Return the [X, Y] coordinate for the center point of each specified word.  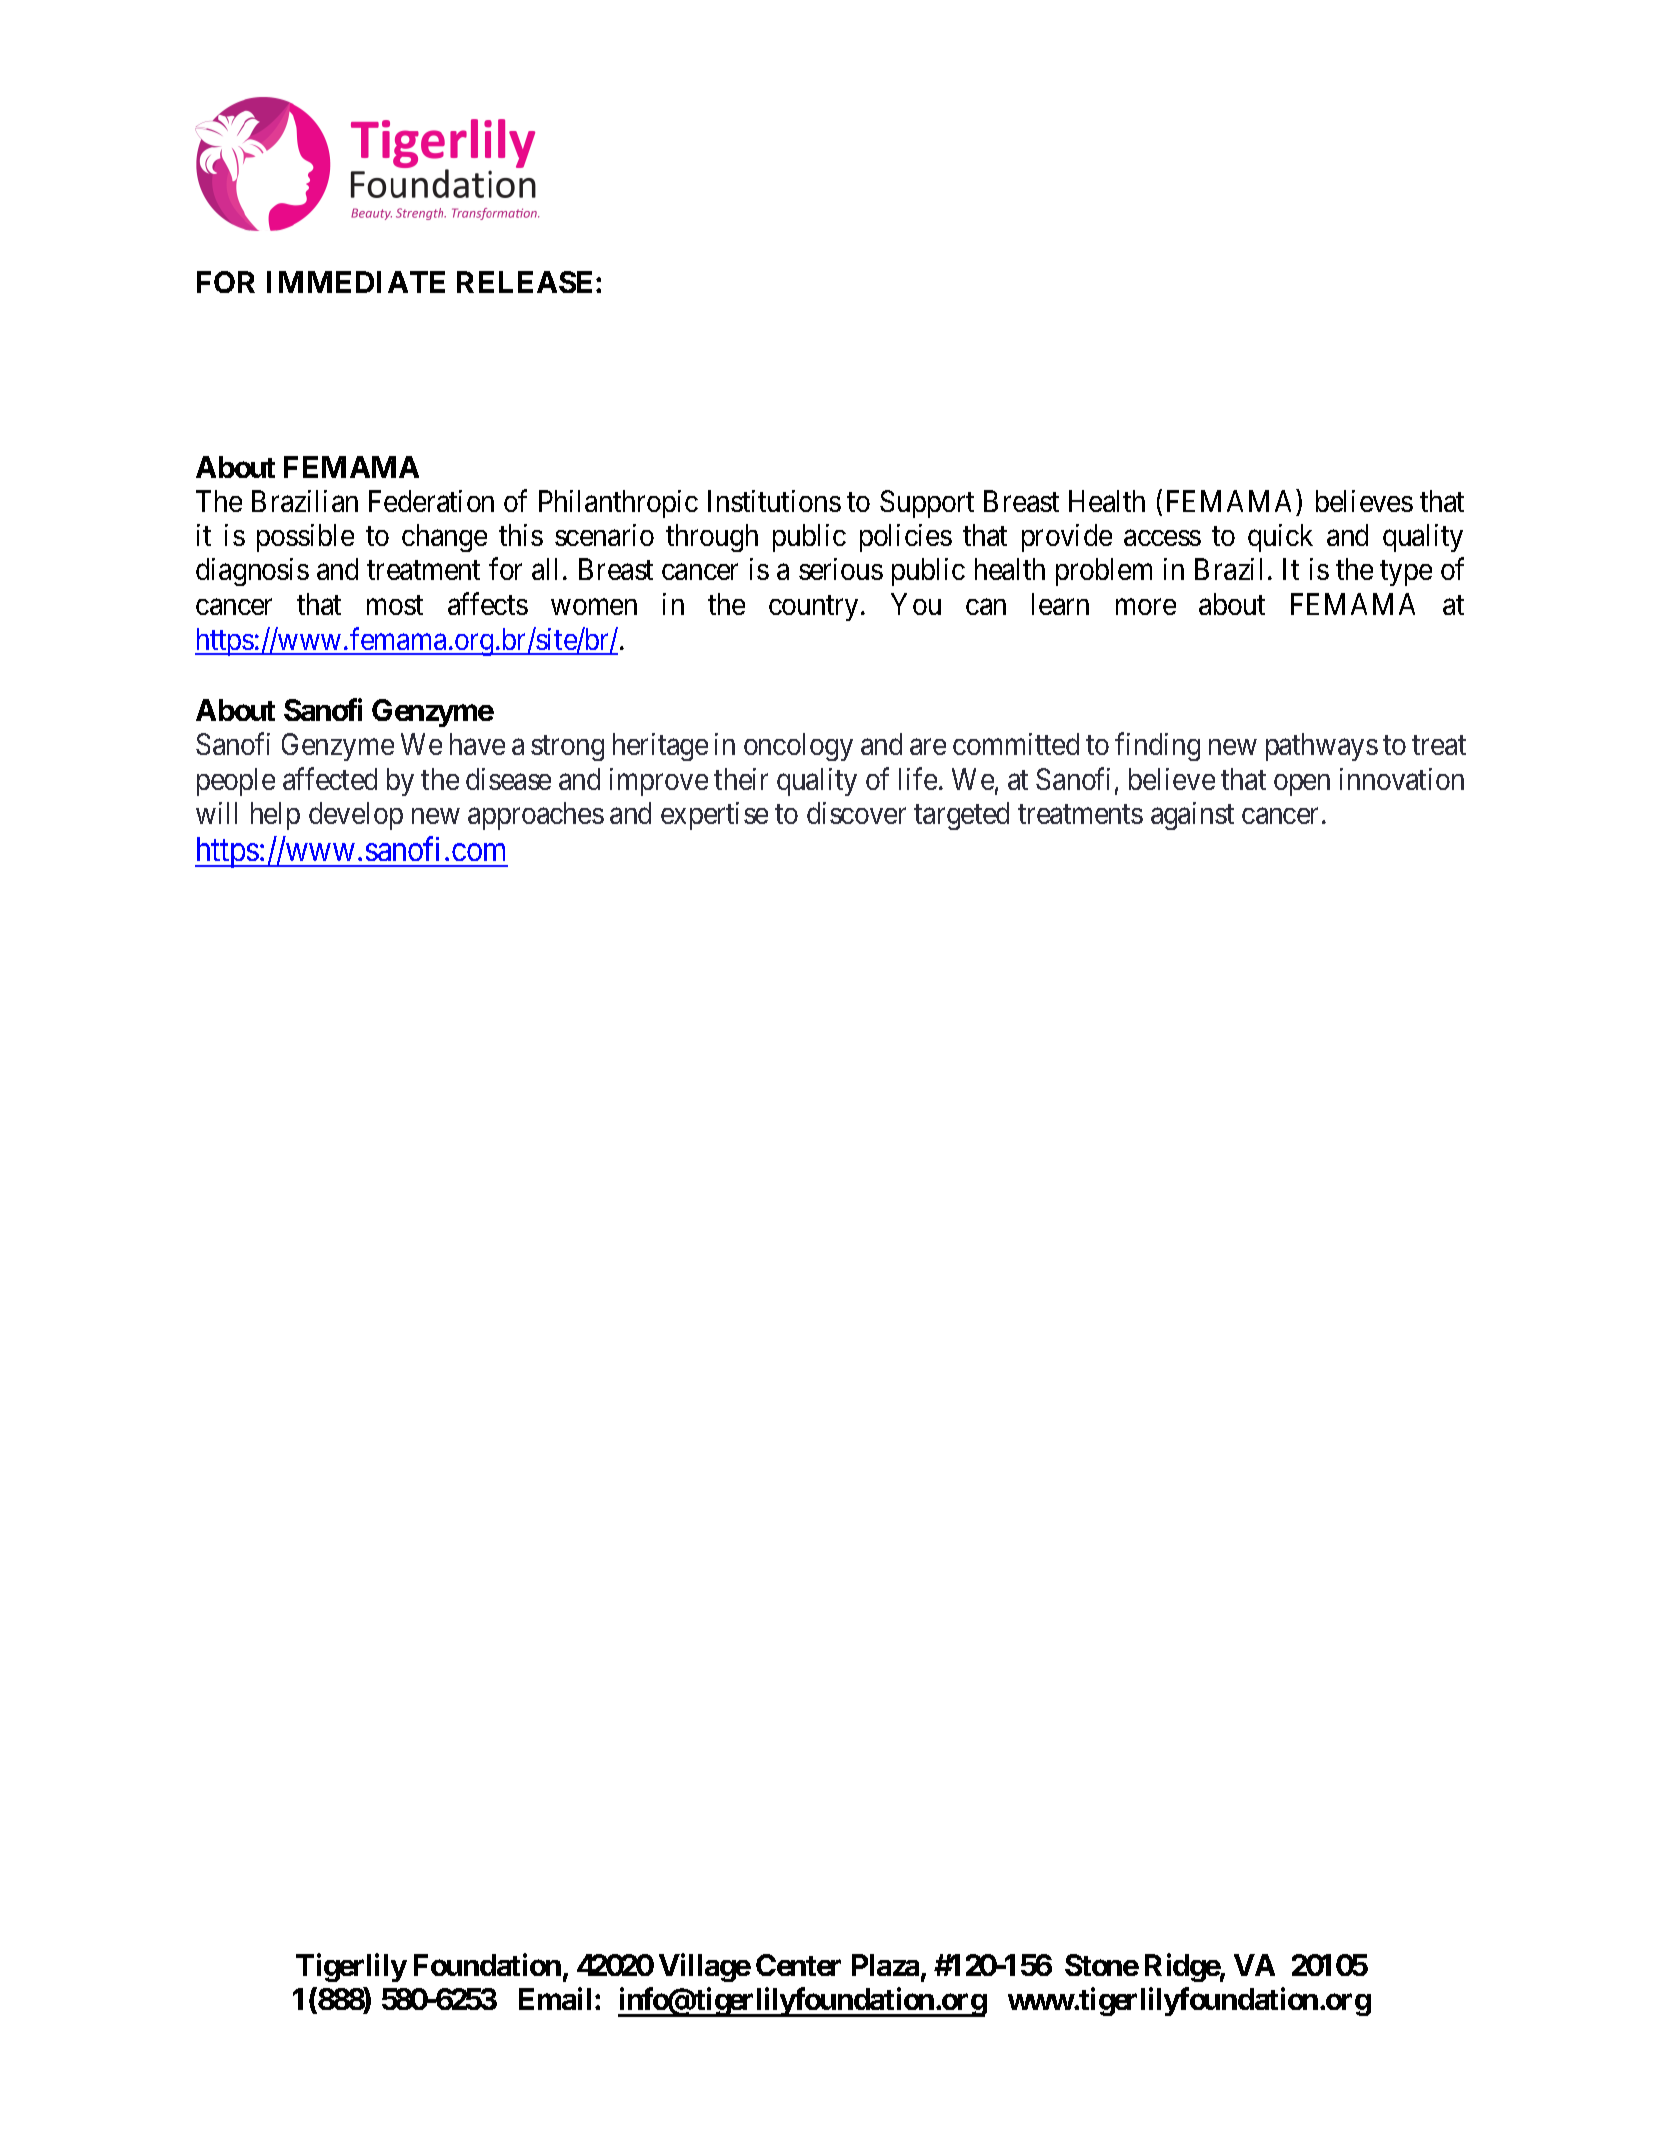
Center [798, 1965]
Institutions [774, 501]
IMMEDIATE [356, 282]
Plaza [885, 1965]
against [1192, 816]
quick [1280, 538]
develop [356, 816]
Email [555, 1998]
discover [856, 813]
